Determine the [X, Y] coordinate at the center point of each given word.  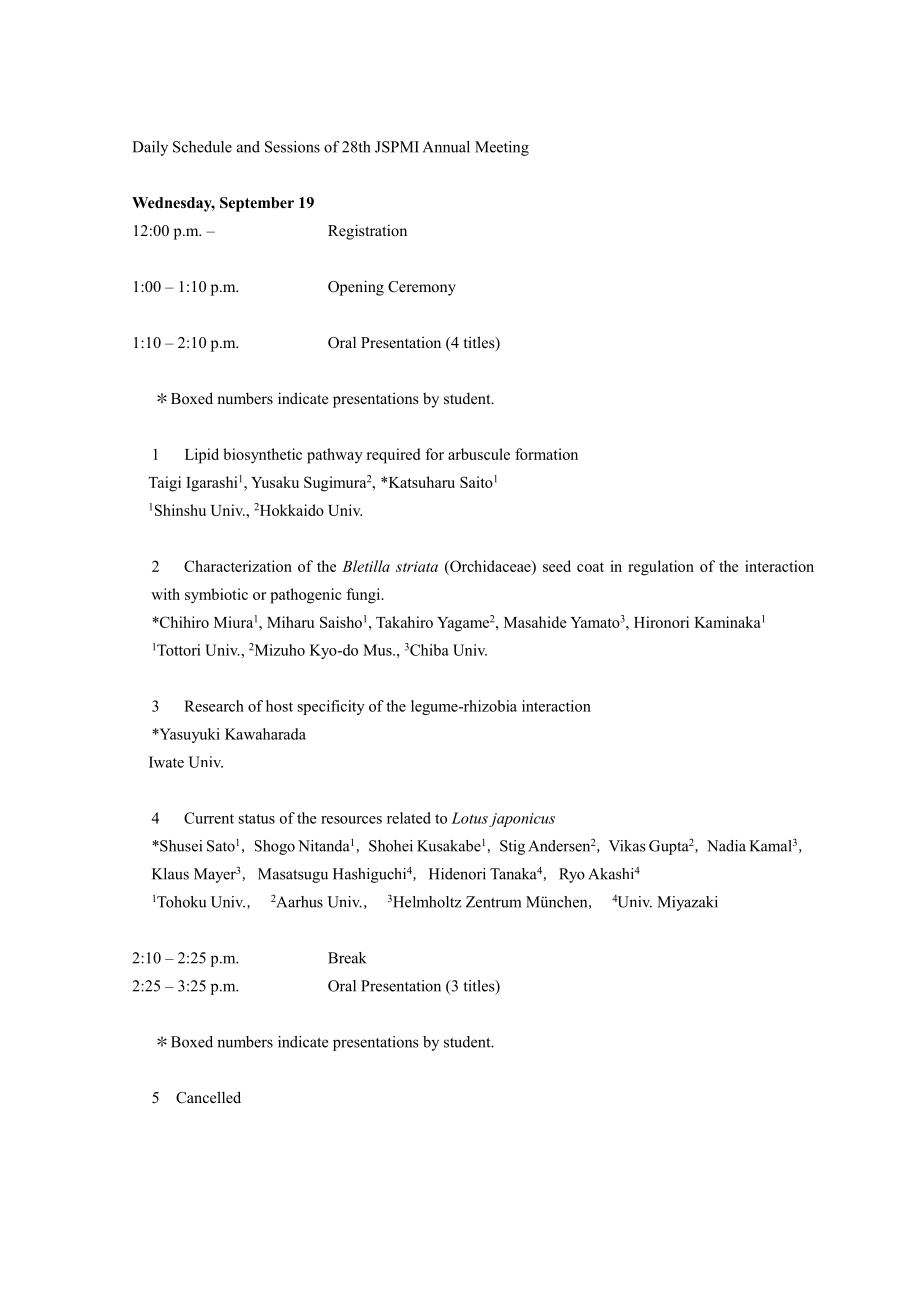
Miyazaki [687, 903]
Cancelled [208, 1097]
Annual [446, 147]
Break [347, 958]
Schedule [202, 147]
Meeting [502, 148]
